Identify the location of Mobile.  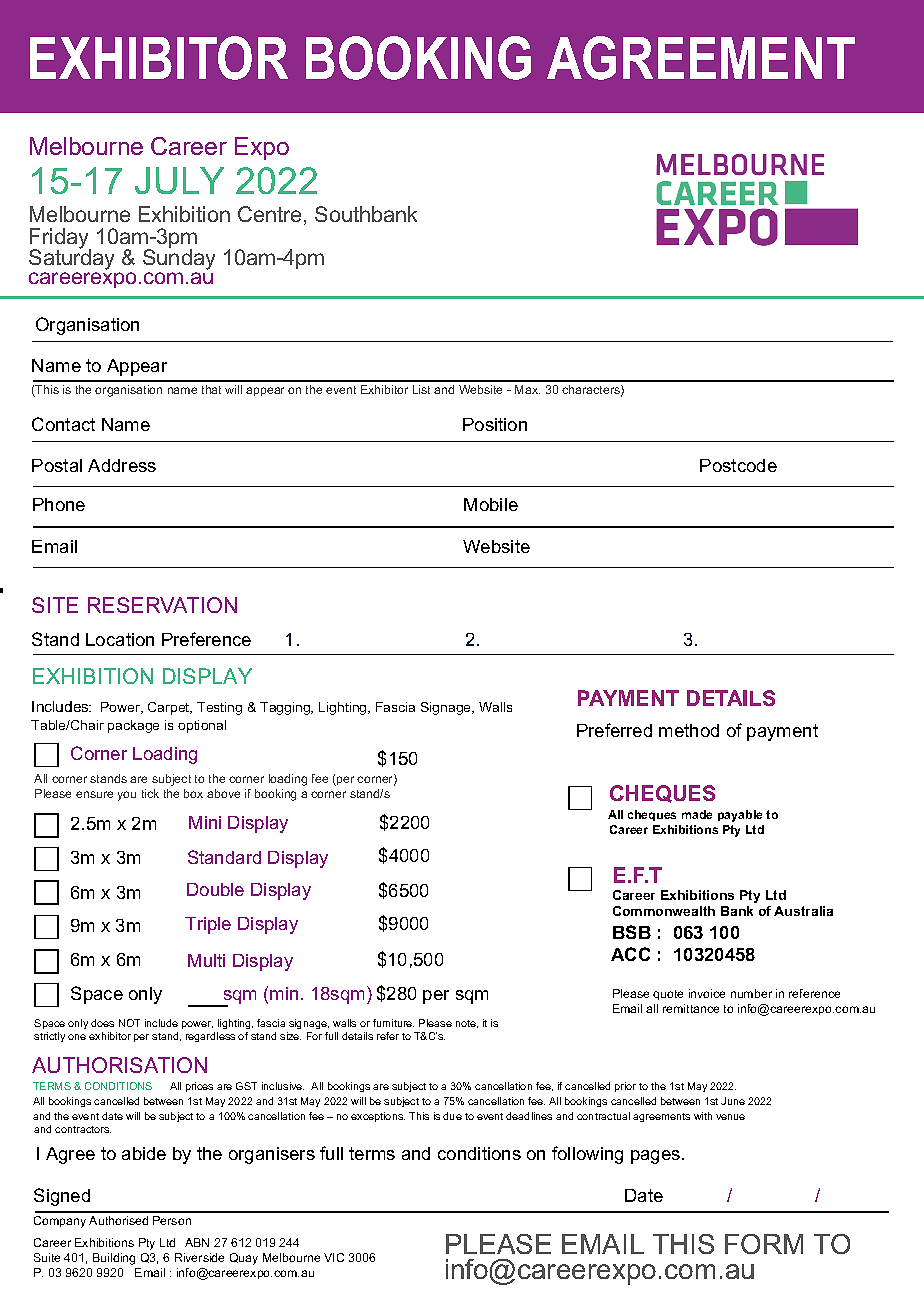
(491, 504).
